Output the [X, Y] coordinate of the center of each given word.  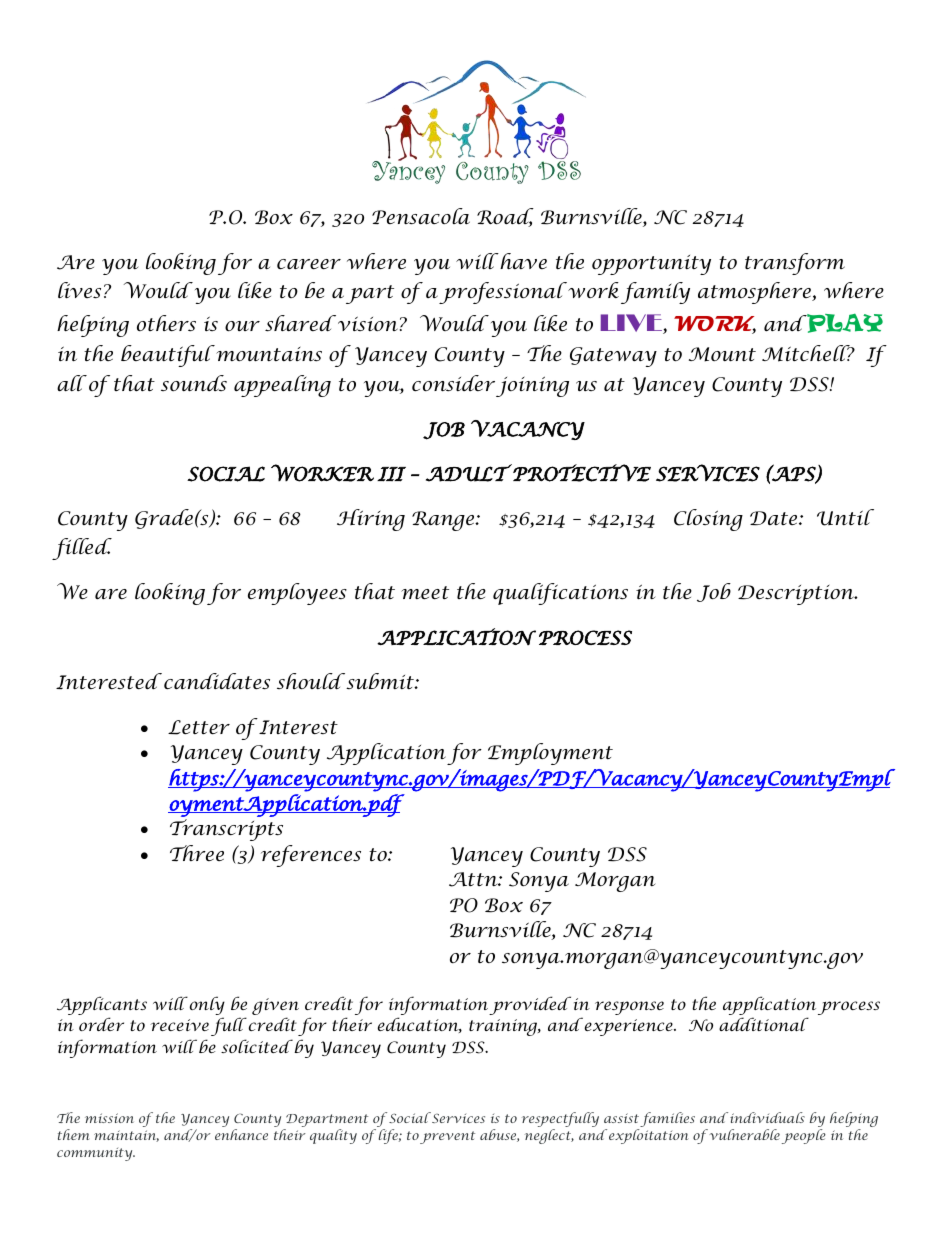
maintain [126, 1136]
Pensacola [421, 216]
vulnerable [743, 1134]
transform [795, 264]
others [166, 323]
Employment [550, 754]
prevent [447, 1137]
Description [797, 595]
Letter [199, 727]
